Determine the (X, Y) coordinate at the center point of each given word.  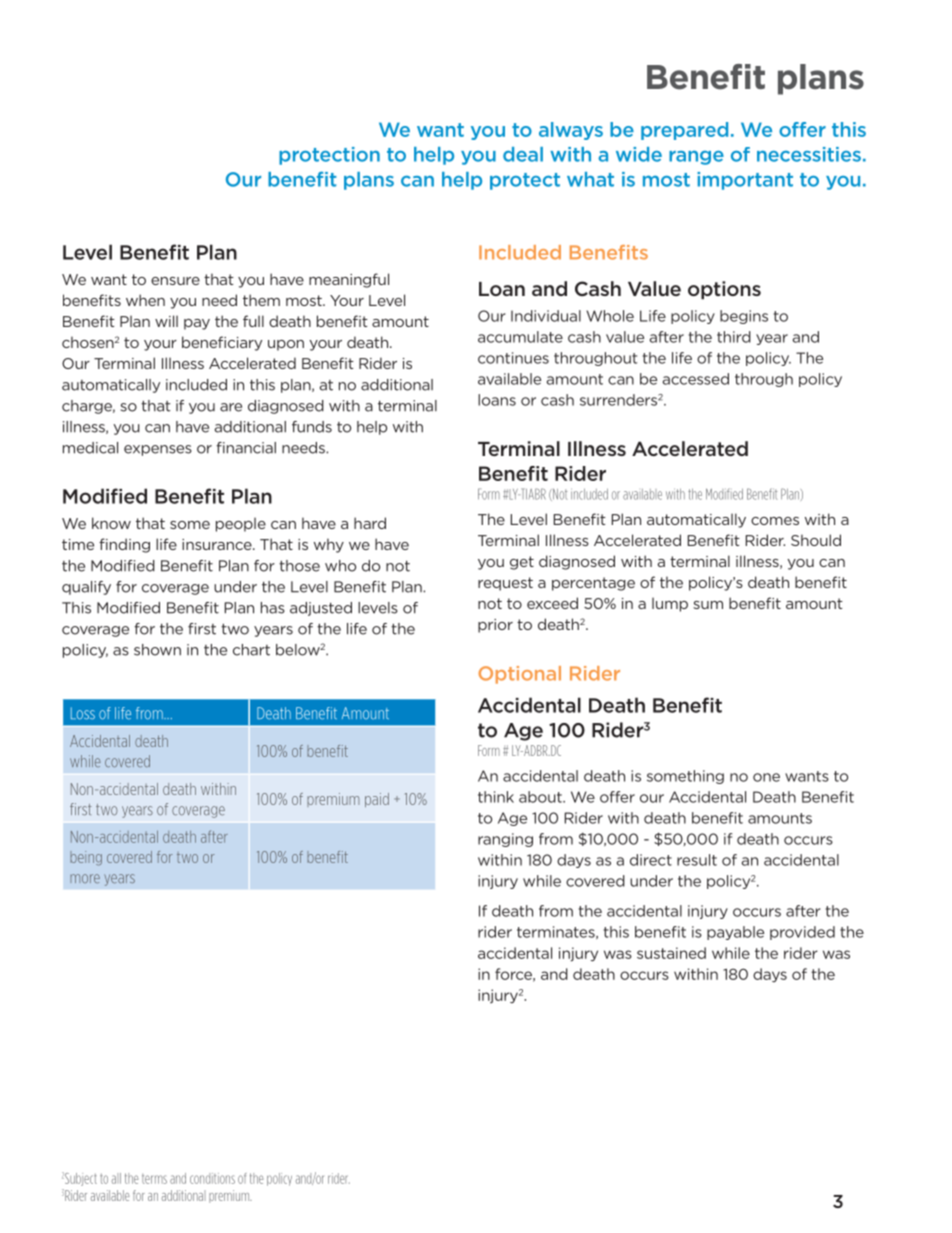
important (745, 181)
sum (708, 605)
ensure (175, 281)
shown (157, 650)
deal (523, 154)
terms (154, 1179)
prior (495, 626)
